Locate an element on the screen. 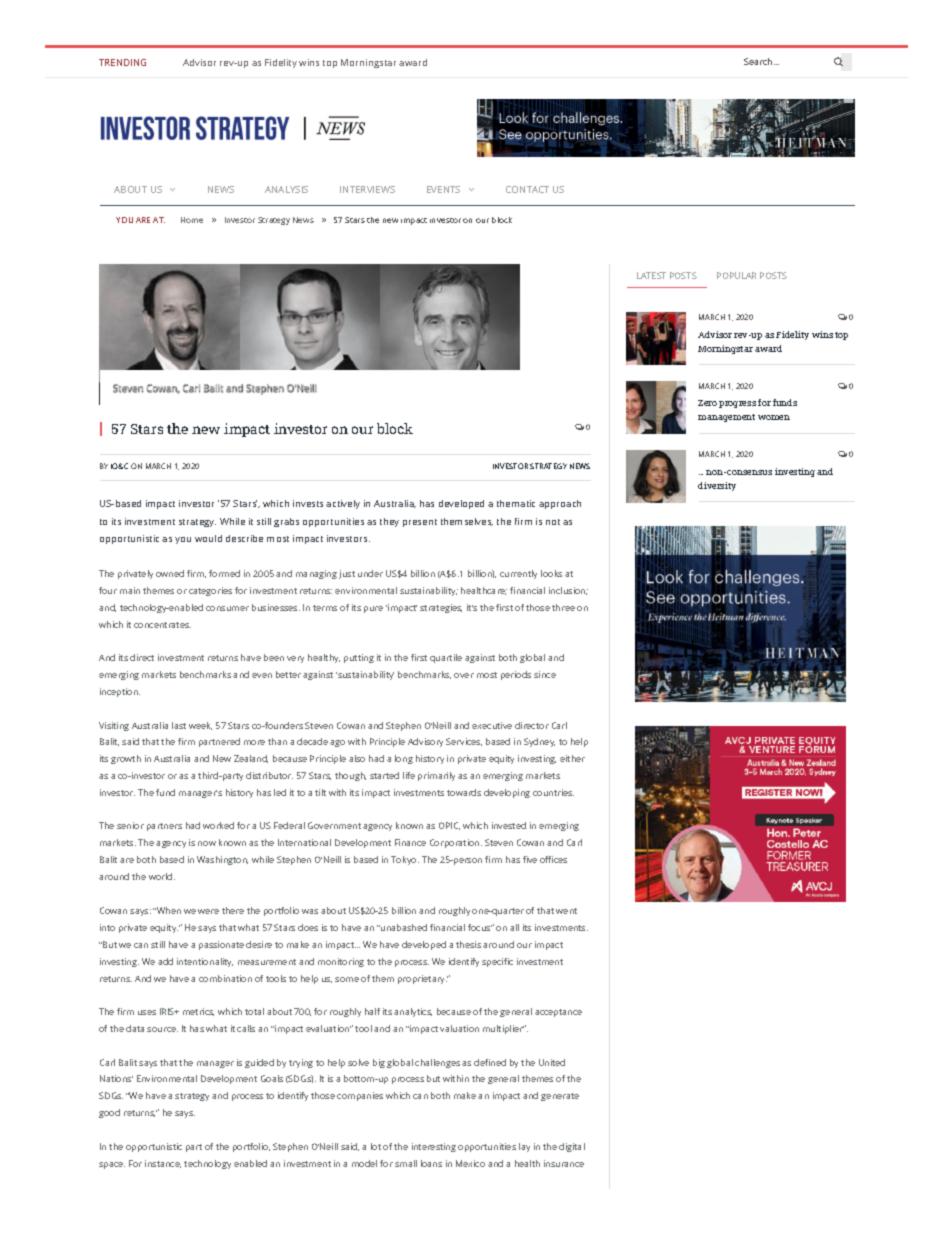  INTERVIEWS is located at coordinates (367, 189).
